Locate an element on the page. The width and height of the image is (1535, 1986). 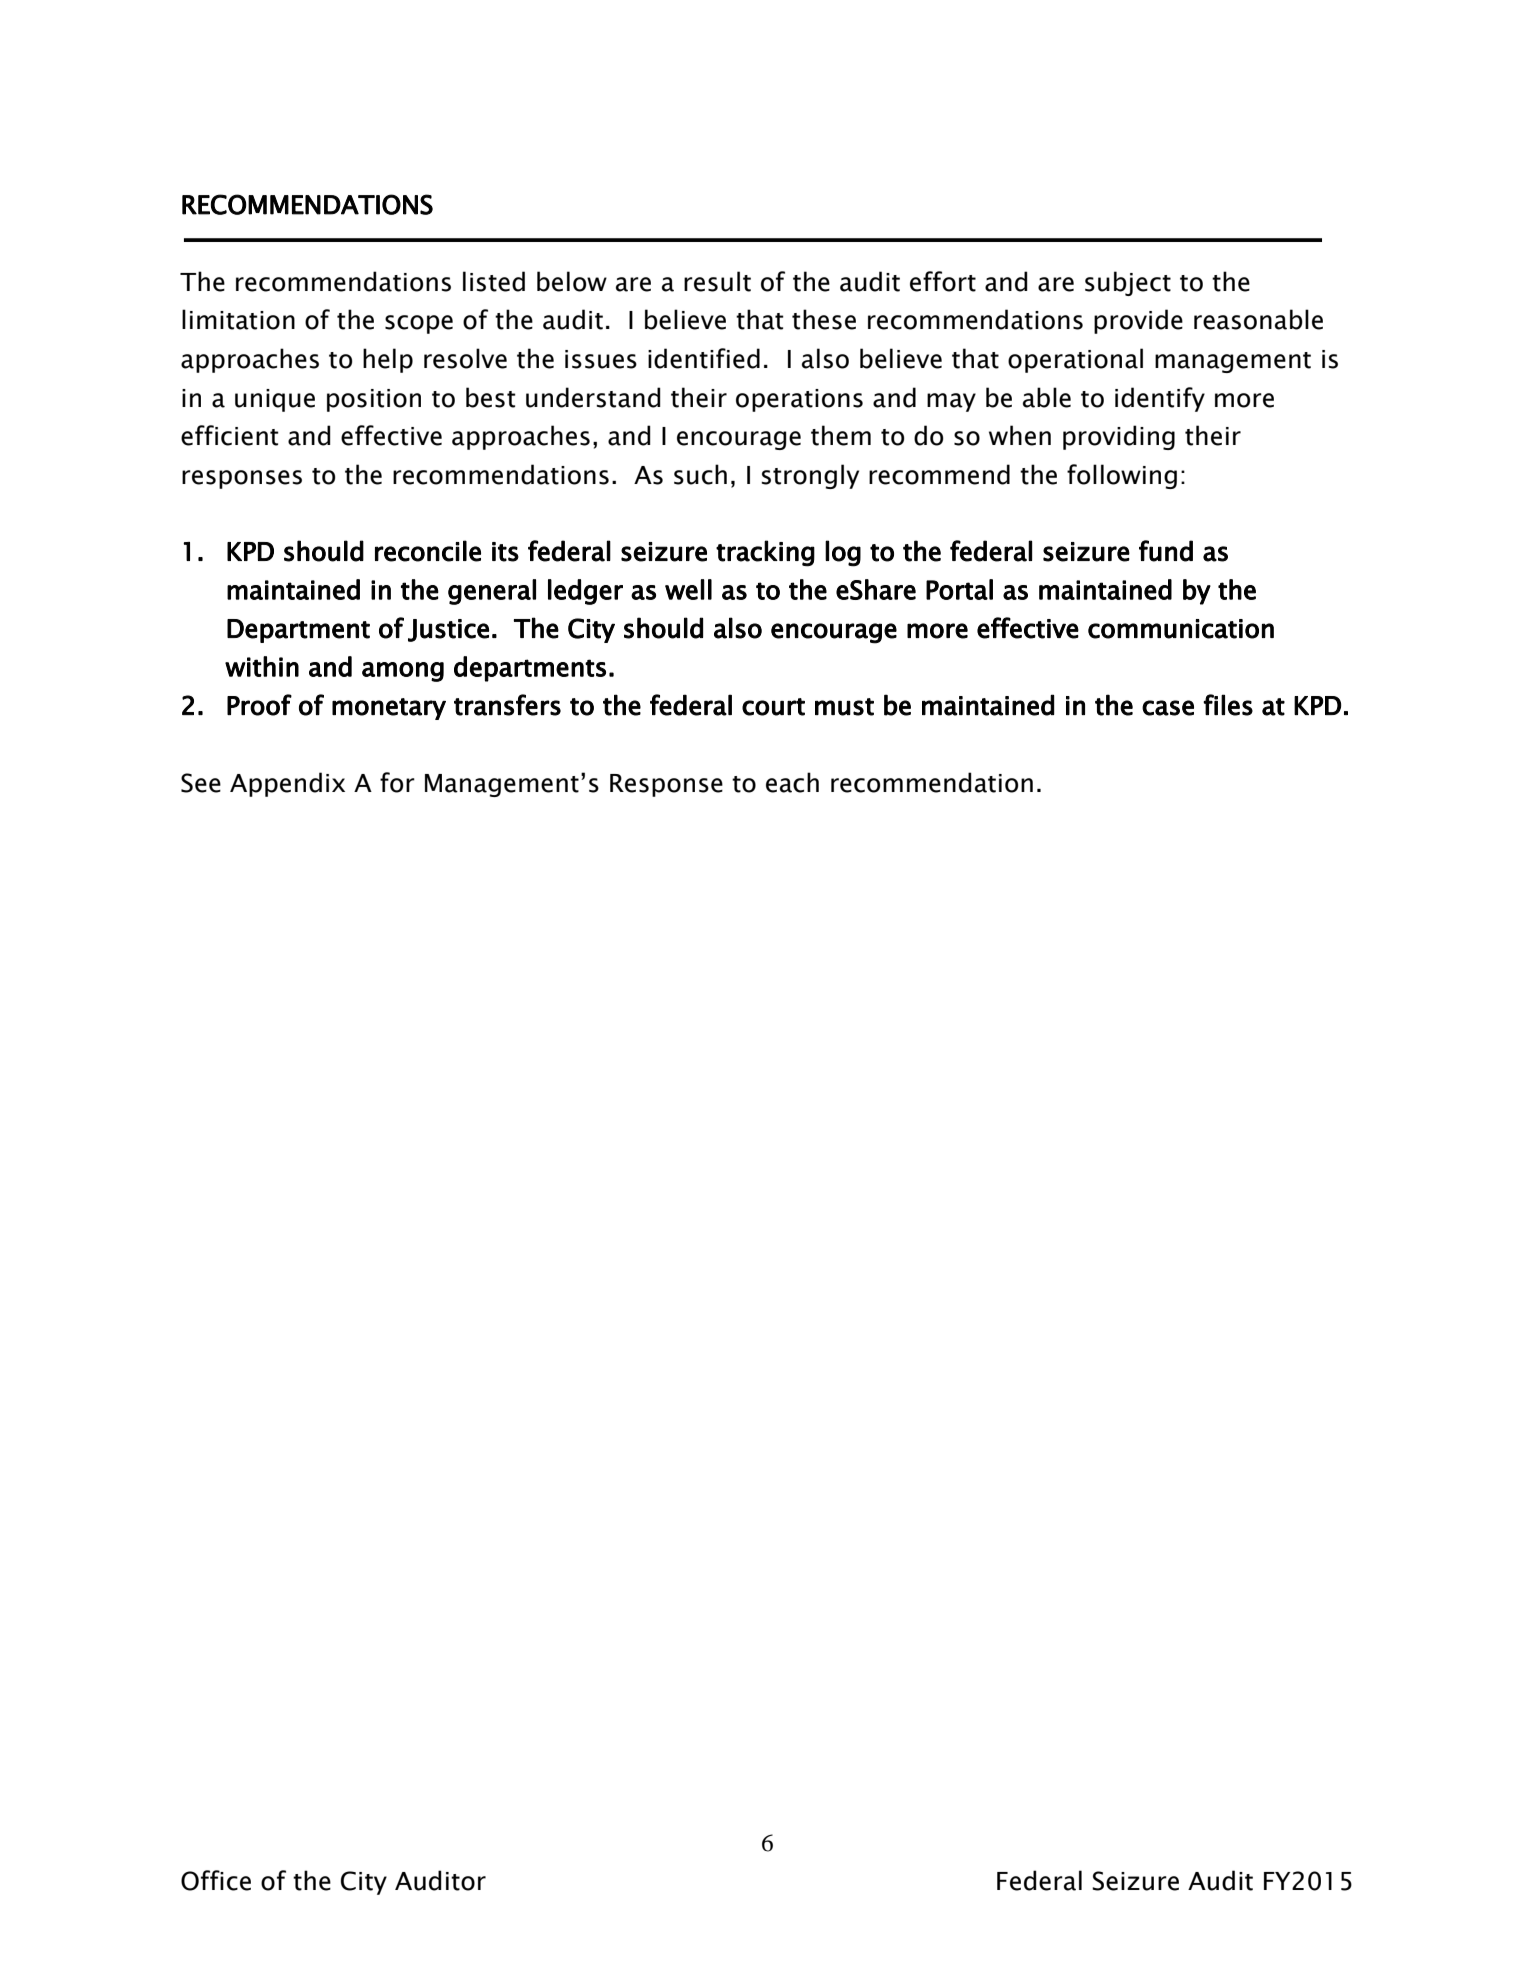
identified is located at coordinates (704, 358).
